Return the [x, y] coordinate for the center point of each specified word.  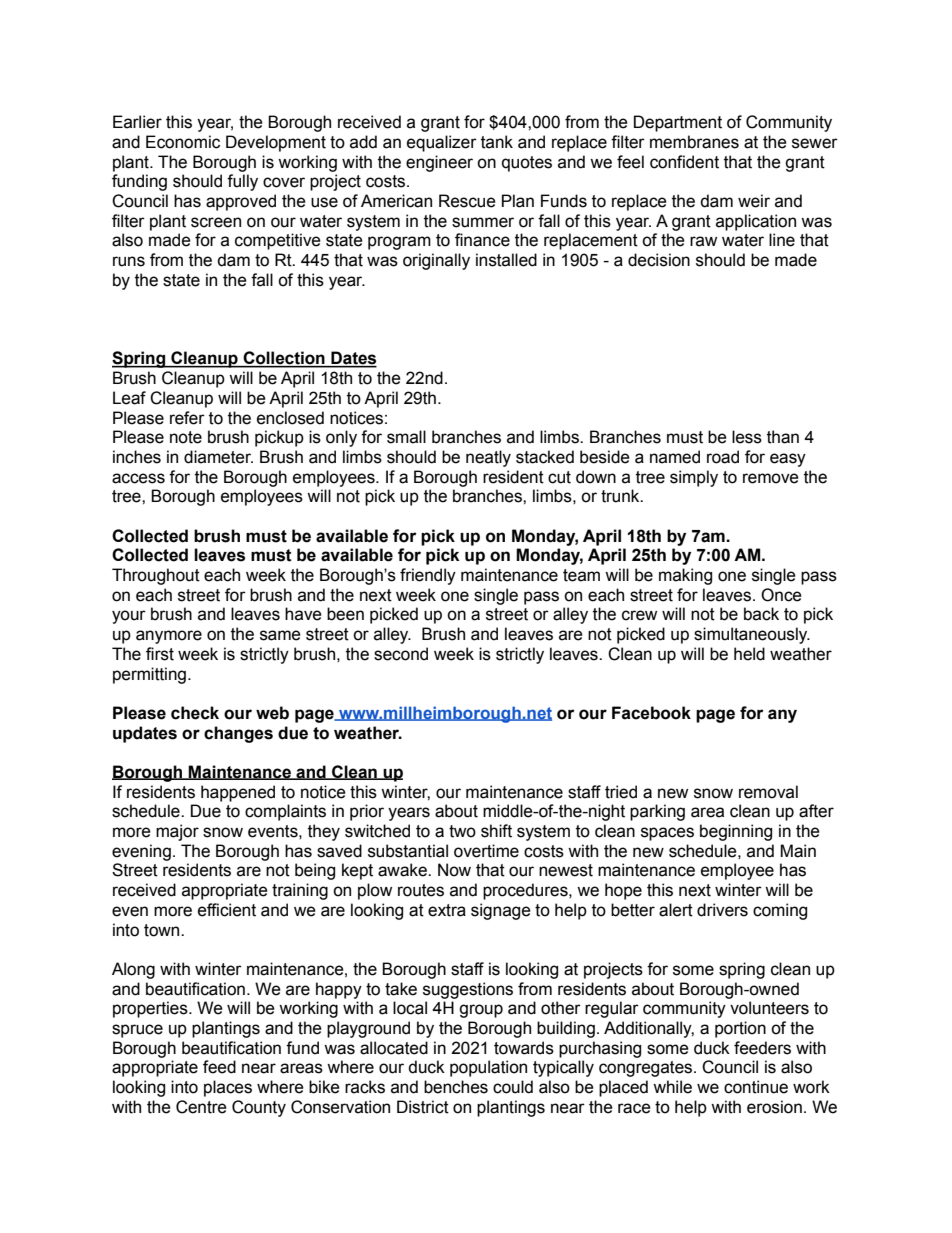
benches [456, 1087]
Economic [183, 142]
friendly [428, 576]
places [228, 1088]
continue [756, 1087]
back [761, 614]
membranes [694, 142]
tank [497, 142]
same [280, 635]
